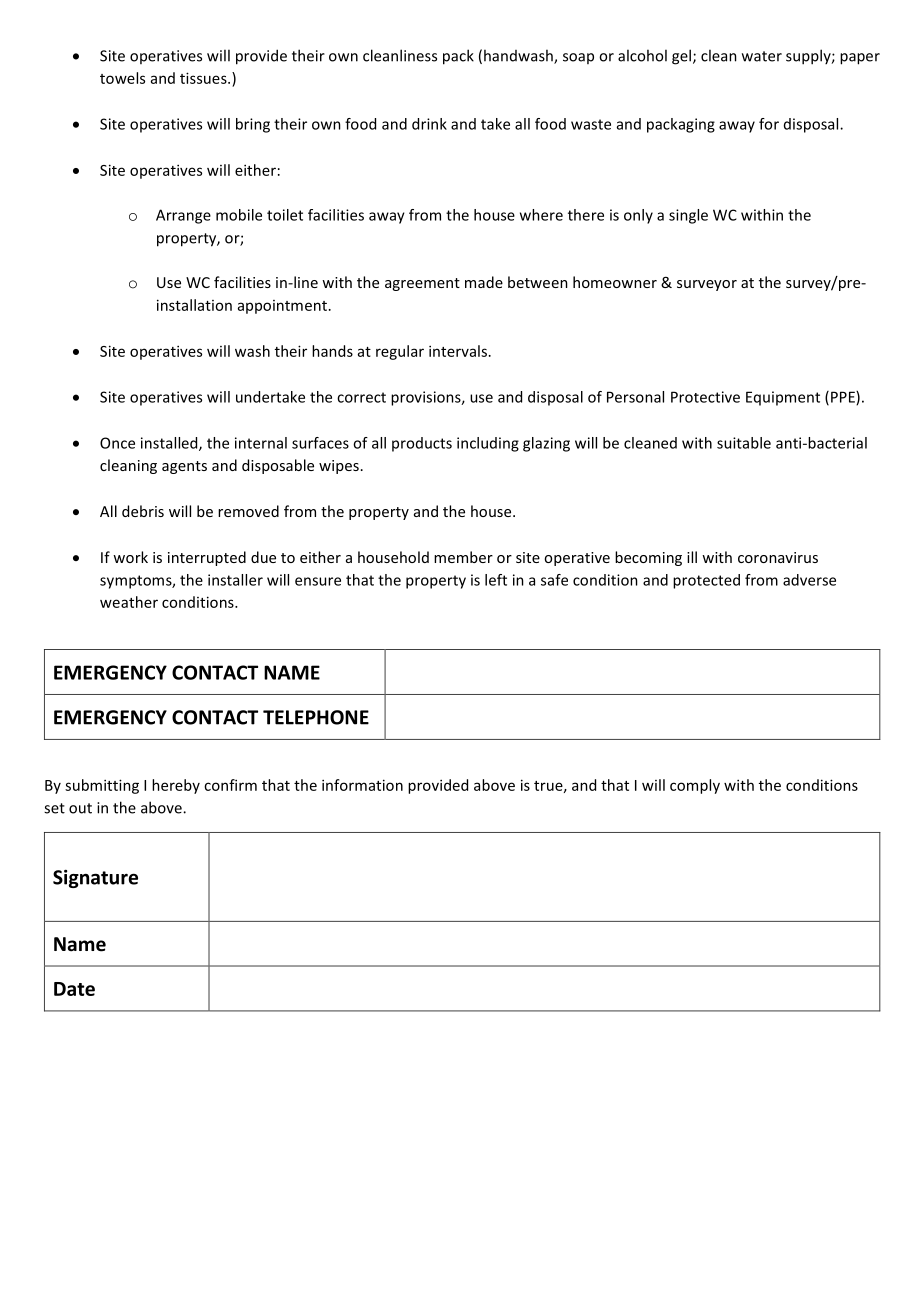 Image resolution: width=924 pixels, height=1308 pixels. Describe the element at coordinates (176, 786) in the page. I see `hereby` at that location.
